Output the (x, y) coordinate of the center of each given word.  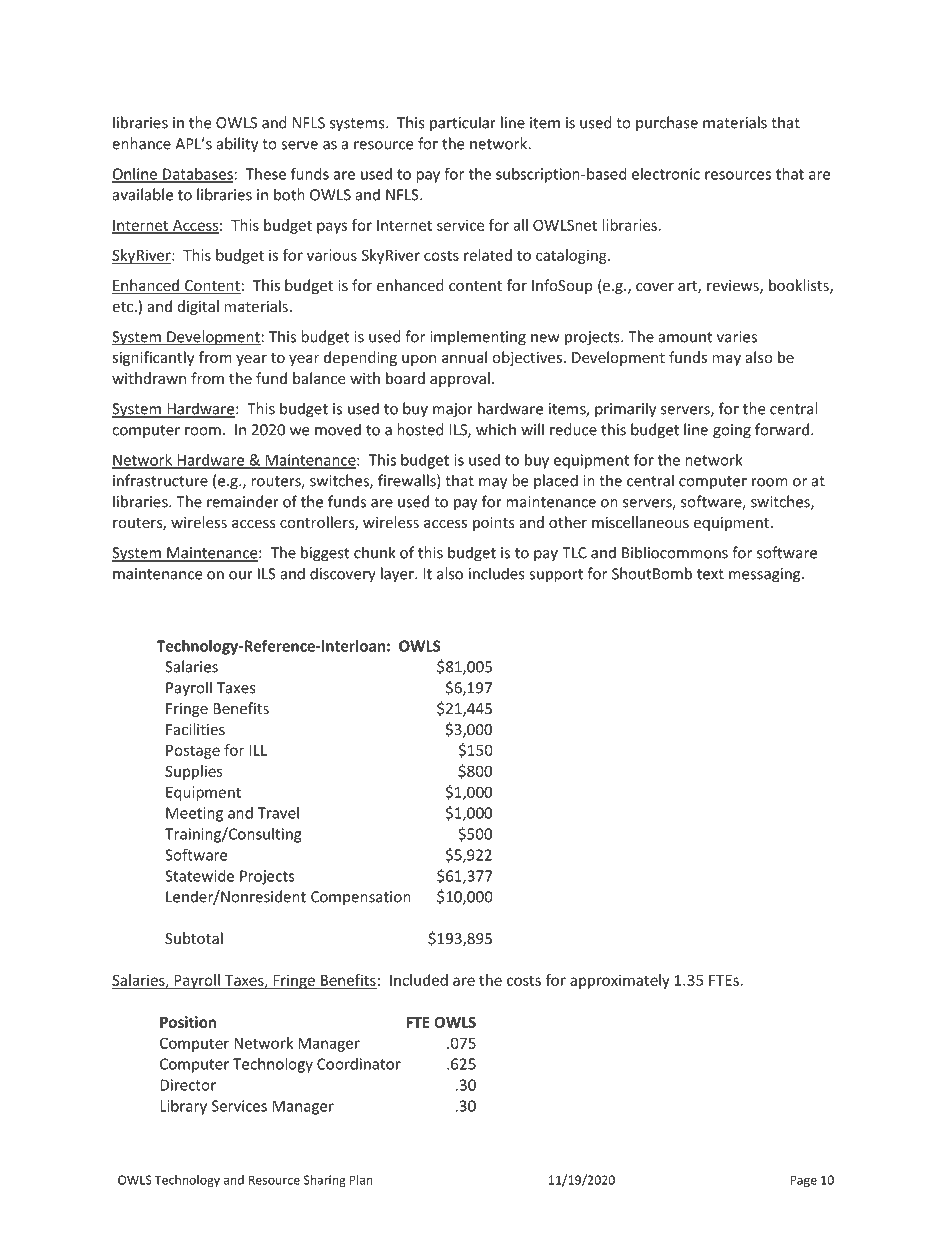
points (494, 524)
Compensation (361, 898)
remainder (243, 501)
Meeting (194, 814)
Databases (197, 175)
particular (463, 124)
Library (183, 1107)
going (732, 431)
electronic (666, 174)
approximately (620, 981)
